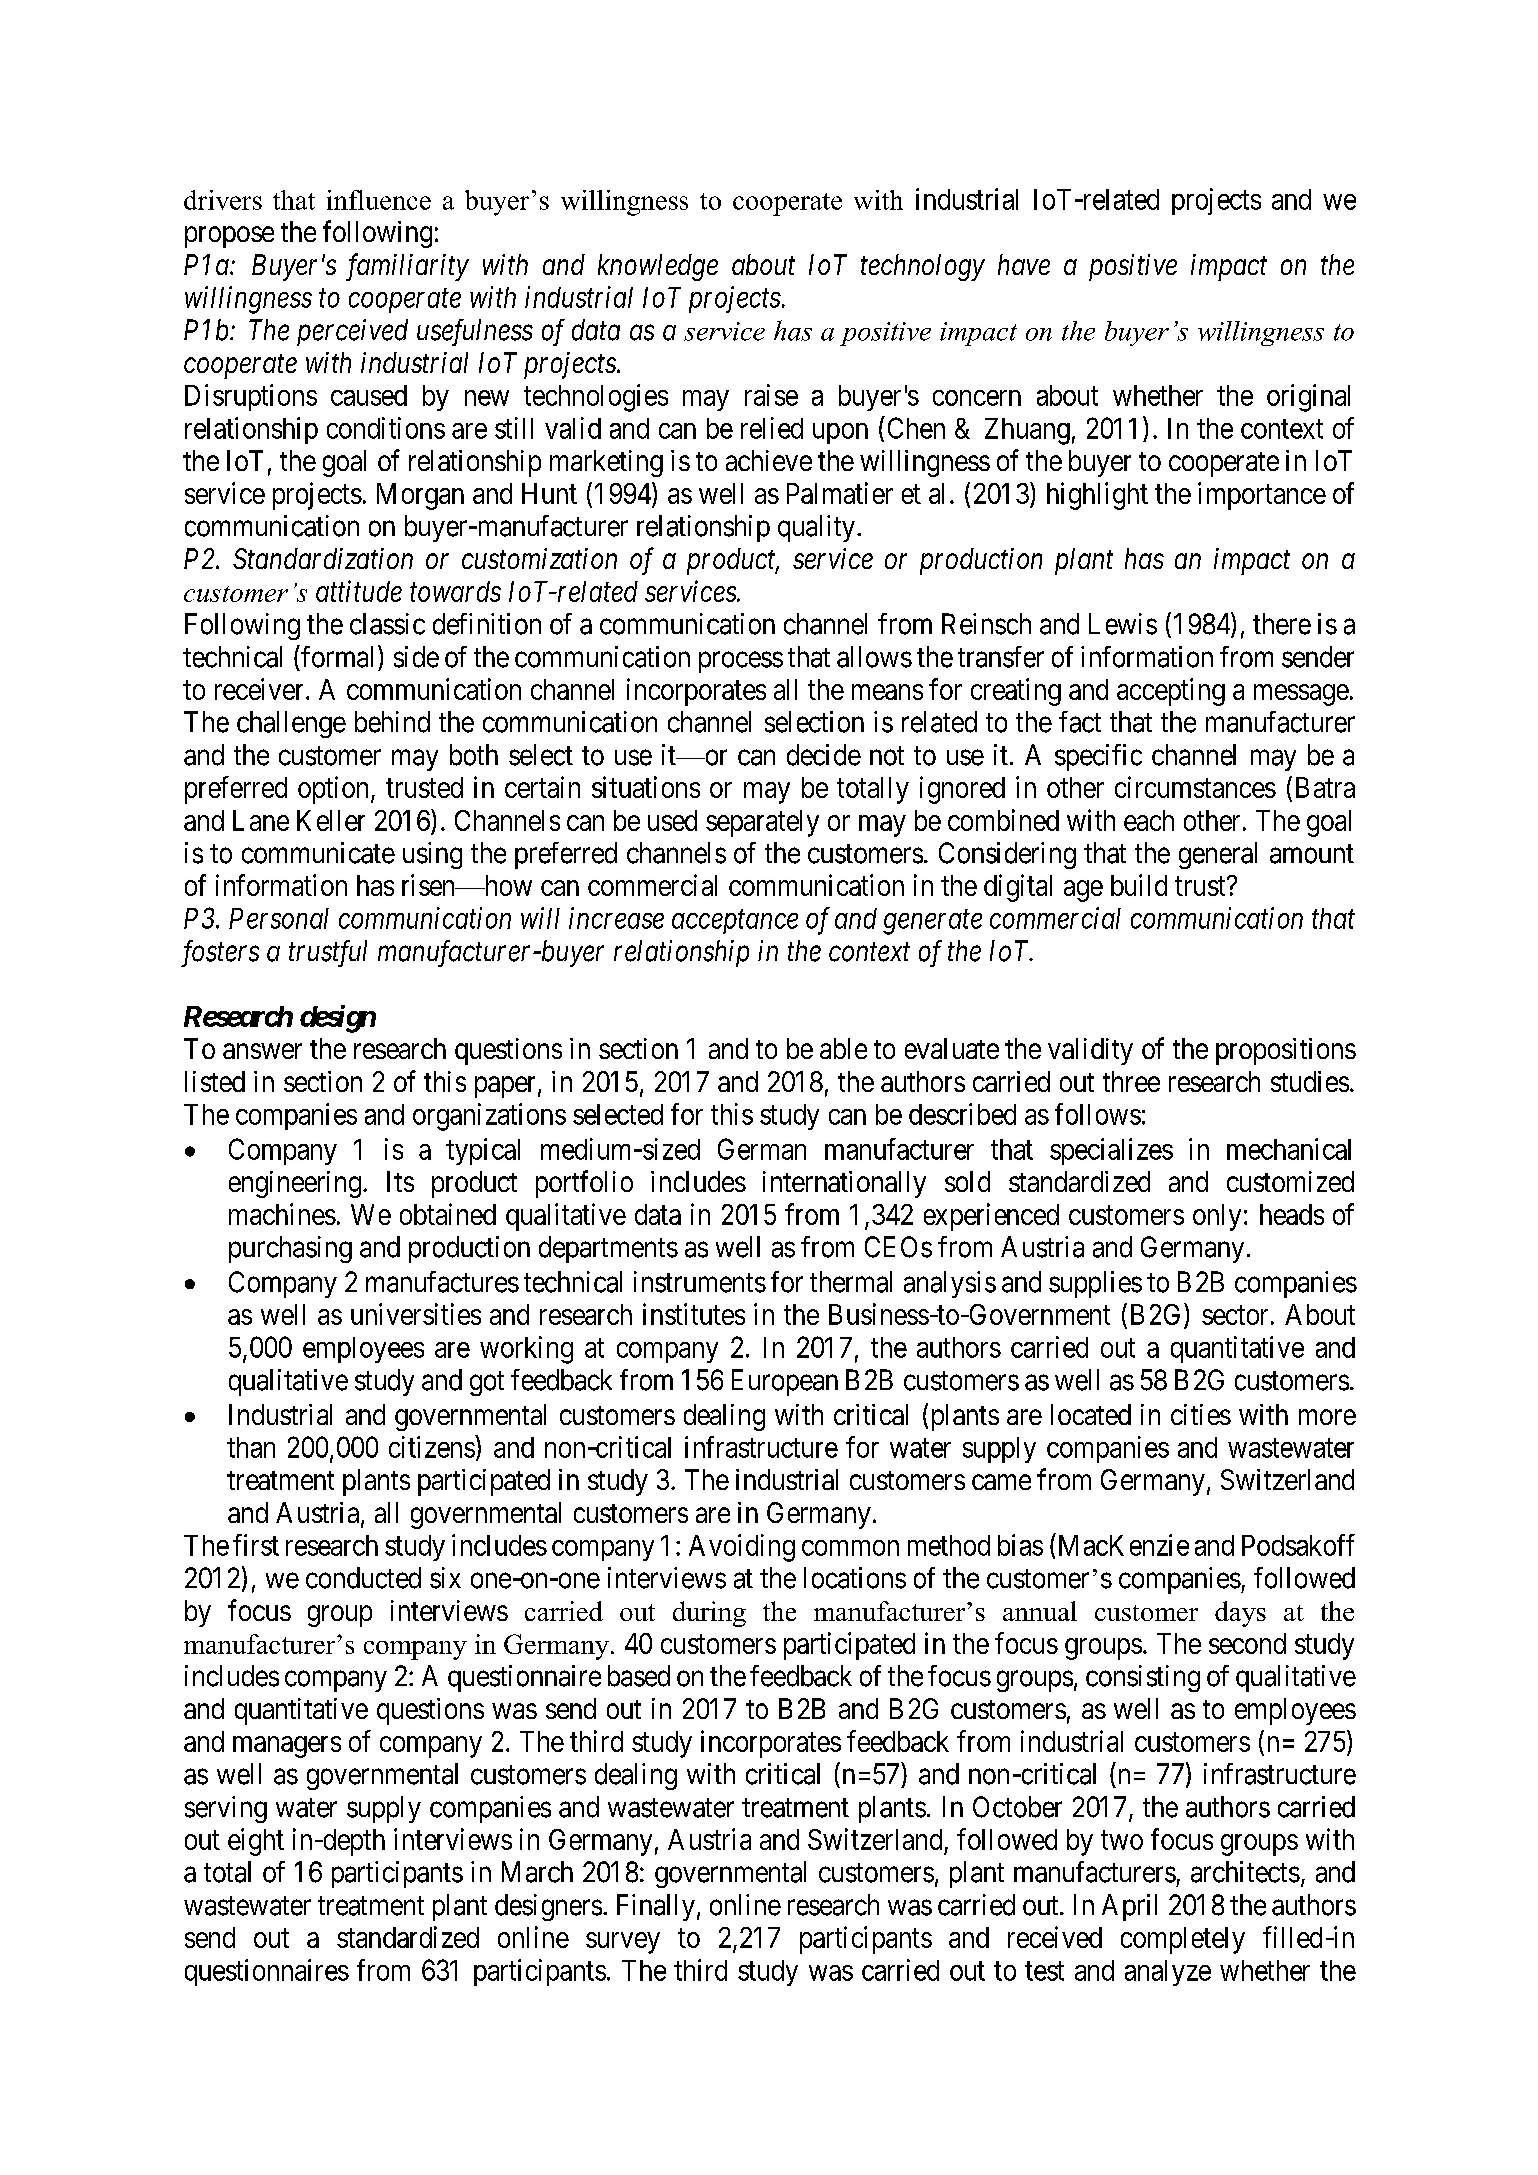  I want to click on knowledge, so click(658, 267).
